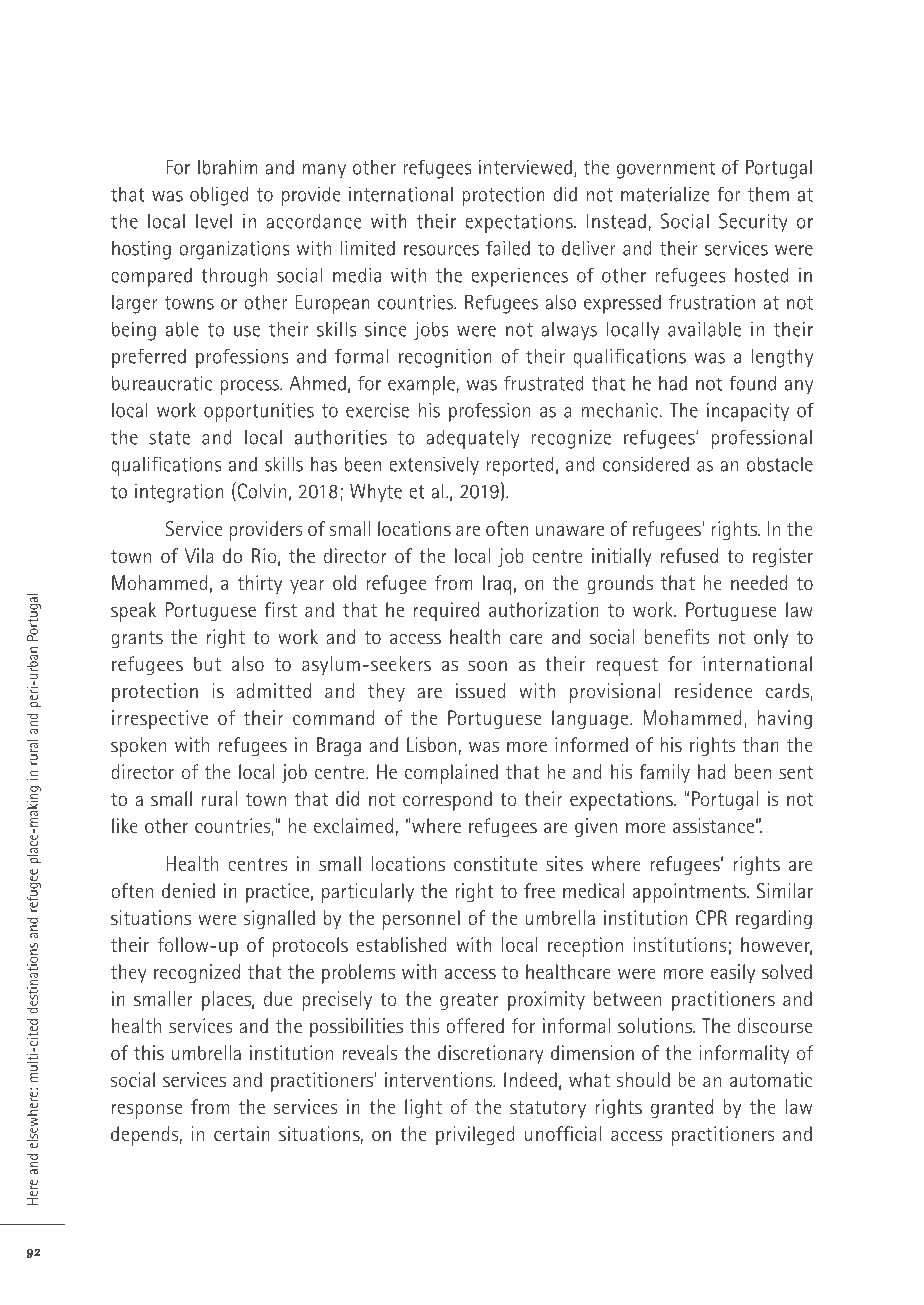 The width and height of the document is (924, 1305). What do you see at coordinates (665, 194) in the document?
I see `materialize` at bounding box center [665, 194].
